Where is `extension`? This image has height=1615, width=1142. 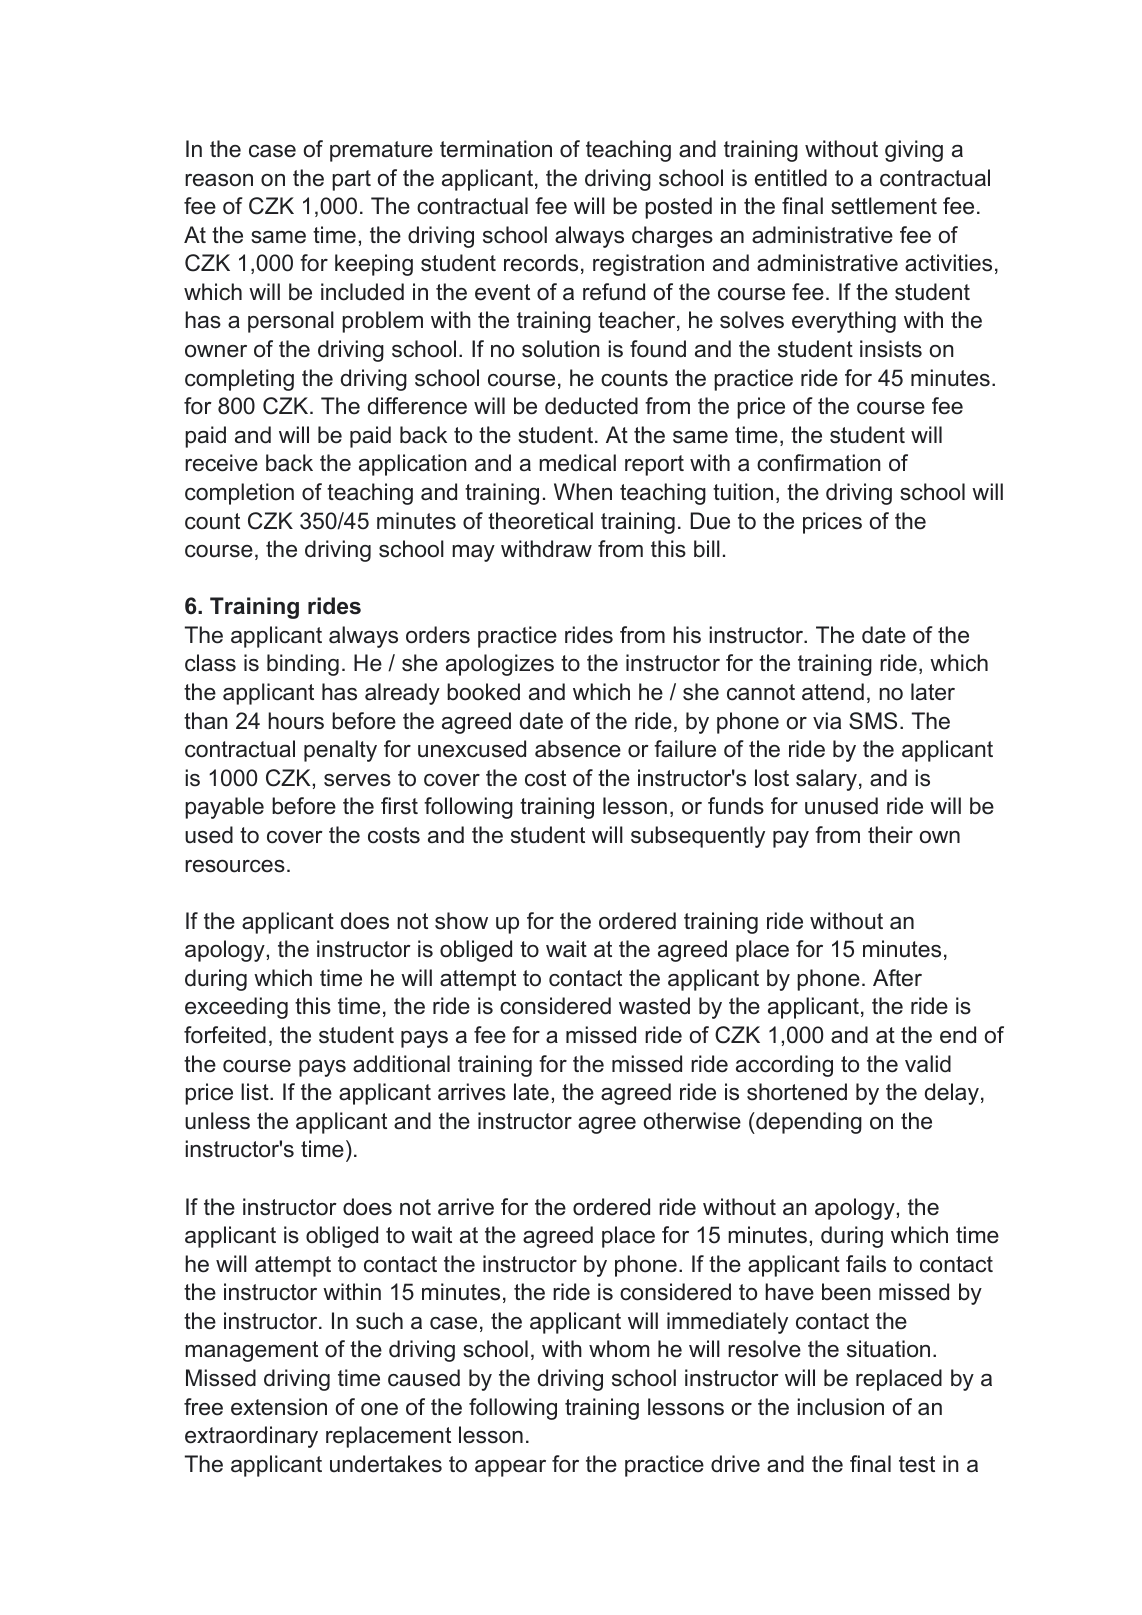
extension is located at coordinates (279, 1407).
